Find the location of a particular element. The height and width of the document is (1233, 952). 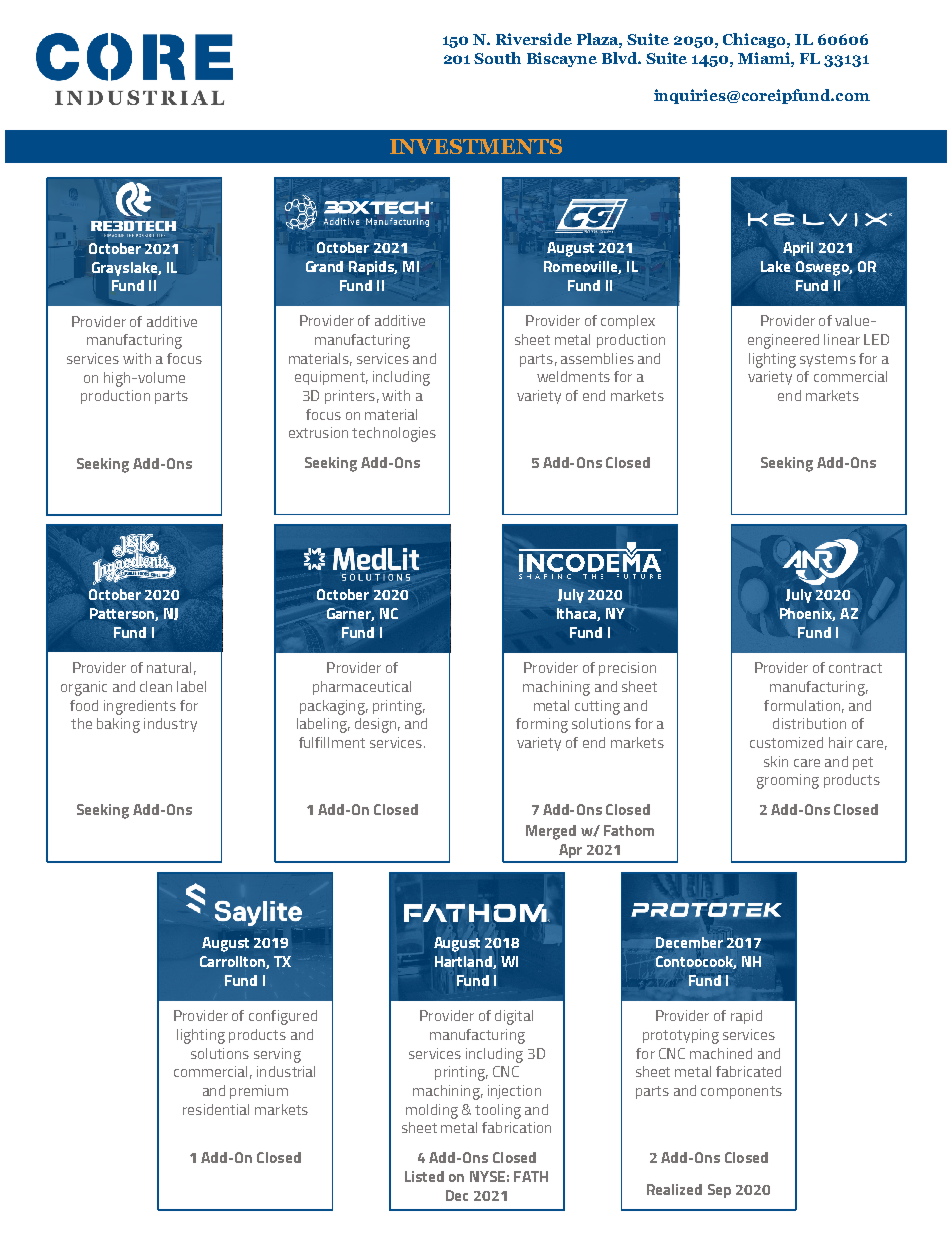

pharmaceutical is located at coordinates (362, 688).
